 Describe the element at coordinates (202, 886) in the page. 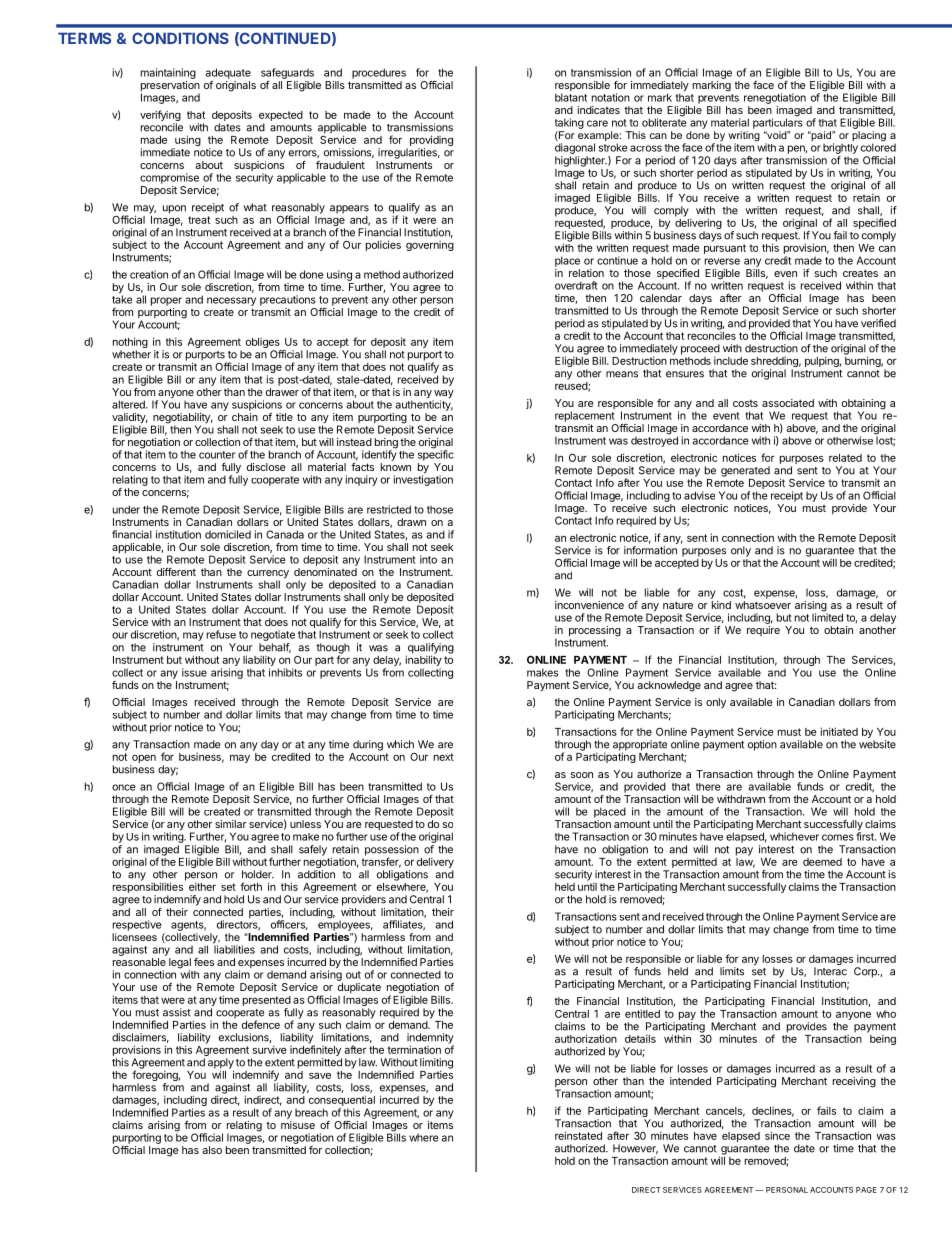

I see `either` at that location.
